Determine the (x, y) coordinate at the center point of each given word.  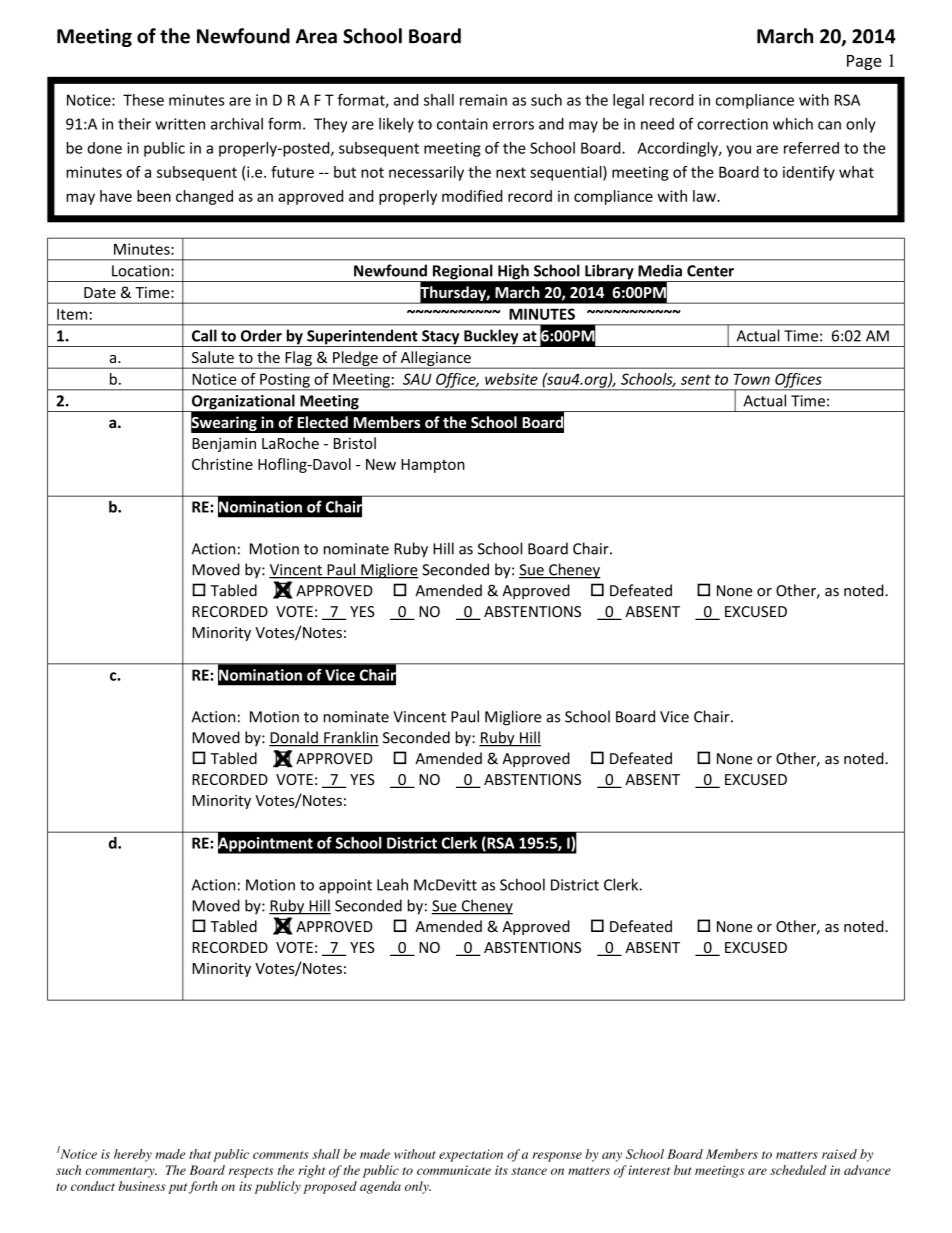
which (793, 123)
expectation (471, 1155)
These (143, 100)
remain (483, 100)
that (200, 1154)
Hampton (433, 466)
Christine (222, 464)
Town (752, 379)
